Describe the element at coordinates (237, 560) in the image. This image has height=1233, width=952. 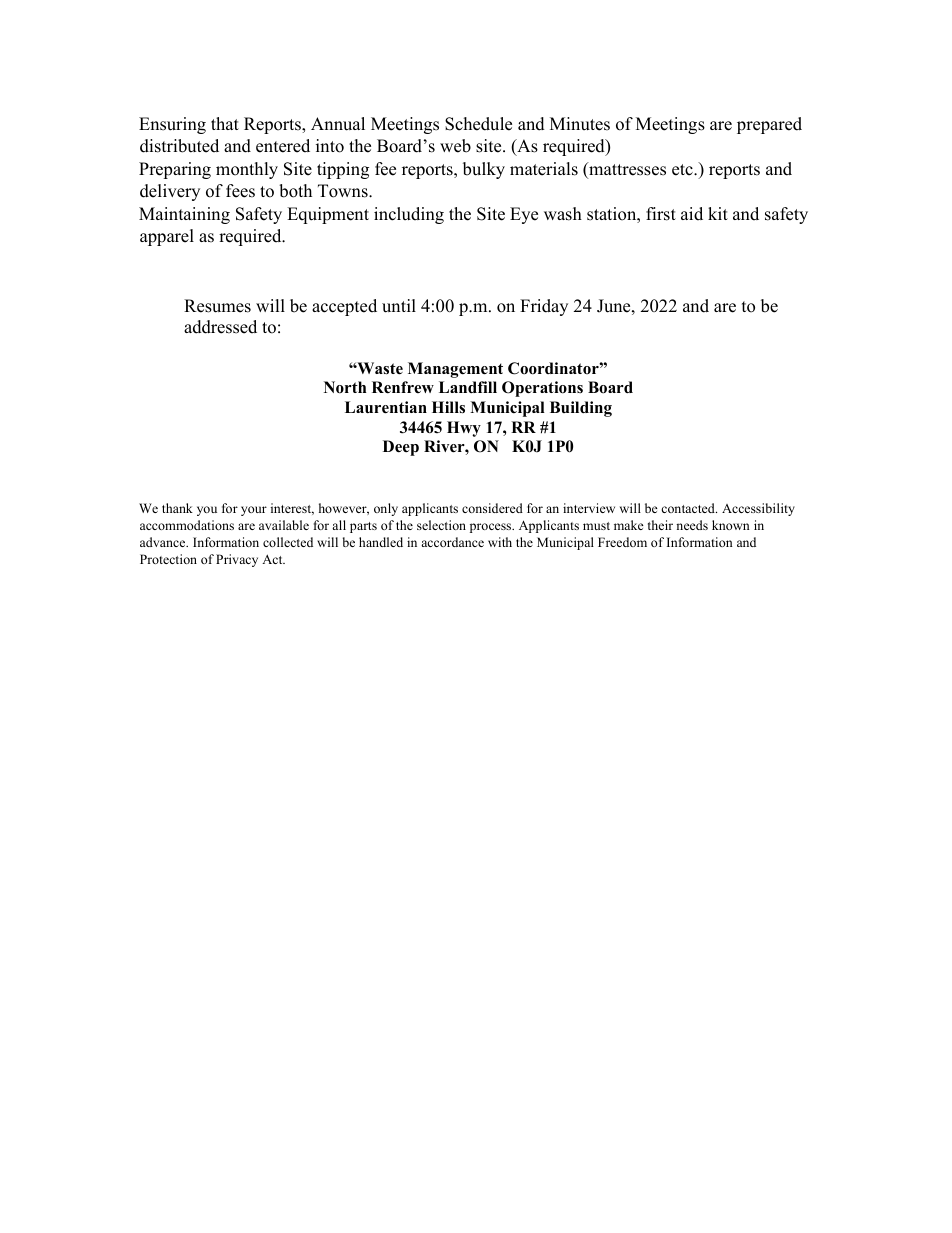
I see `Privacy` at that location.
